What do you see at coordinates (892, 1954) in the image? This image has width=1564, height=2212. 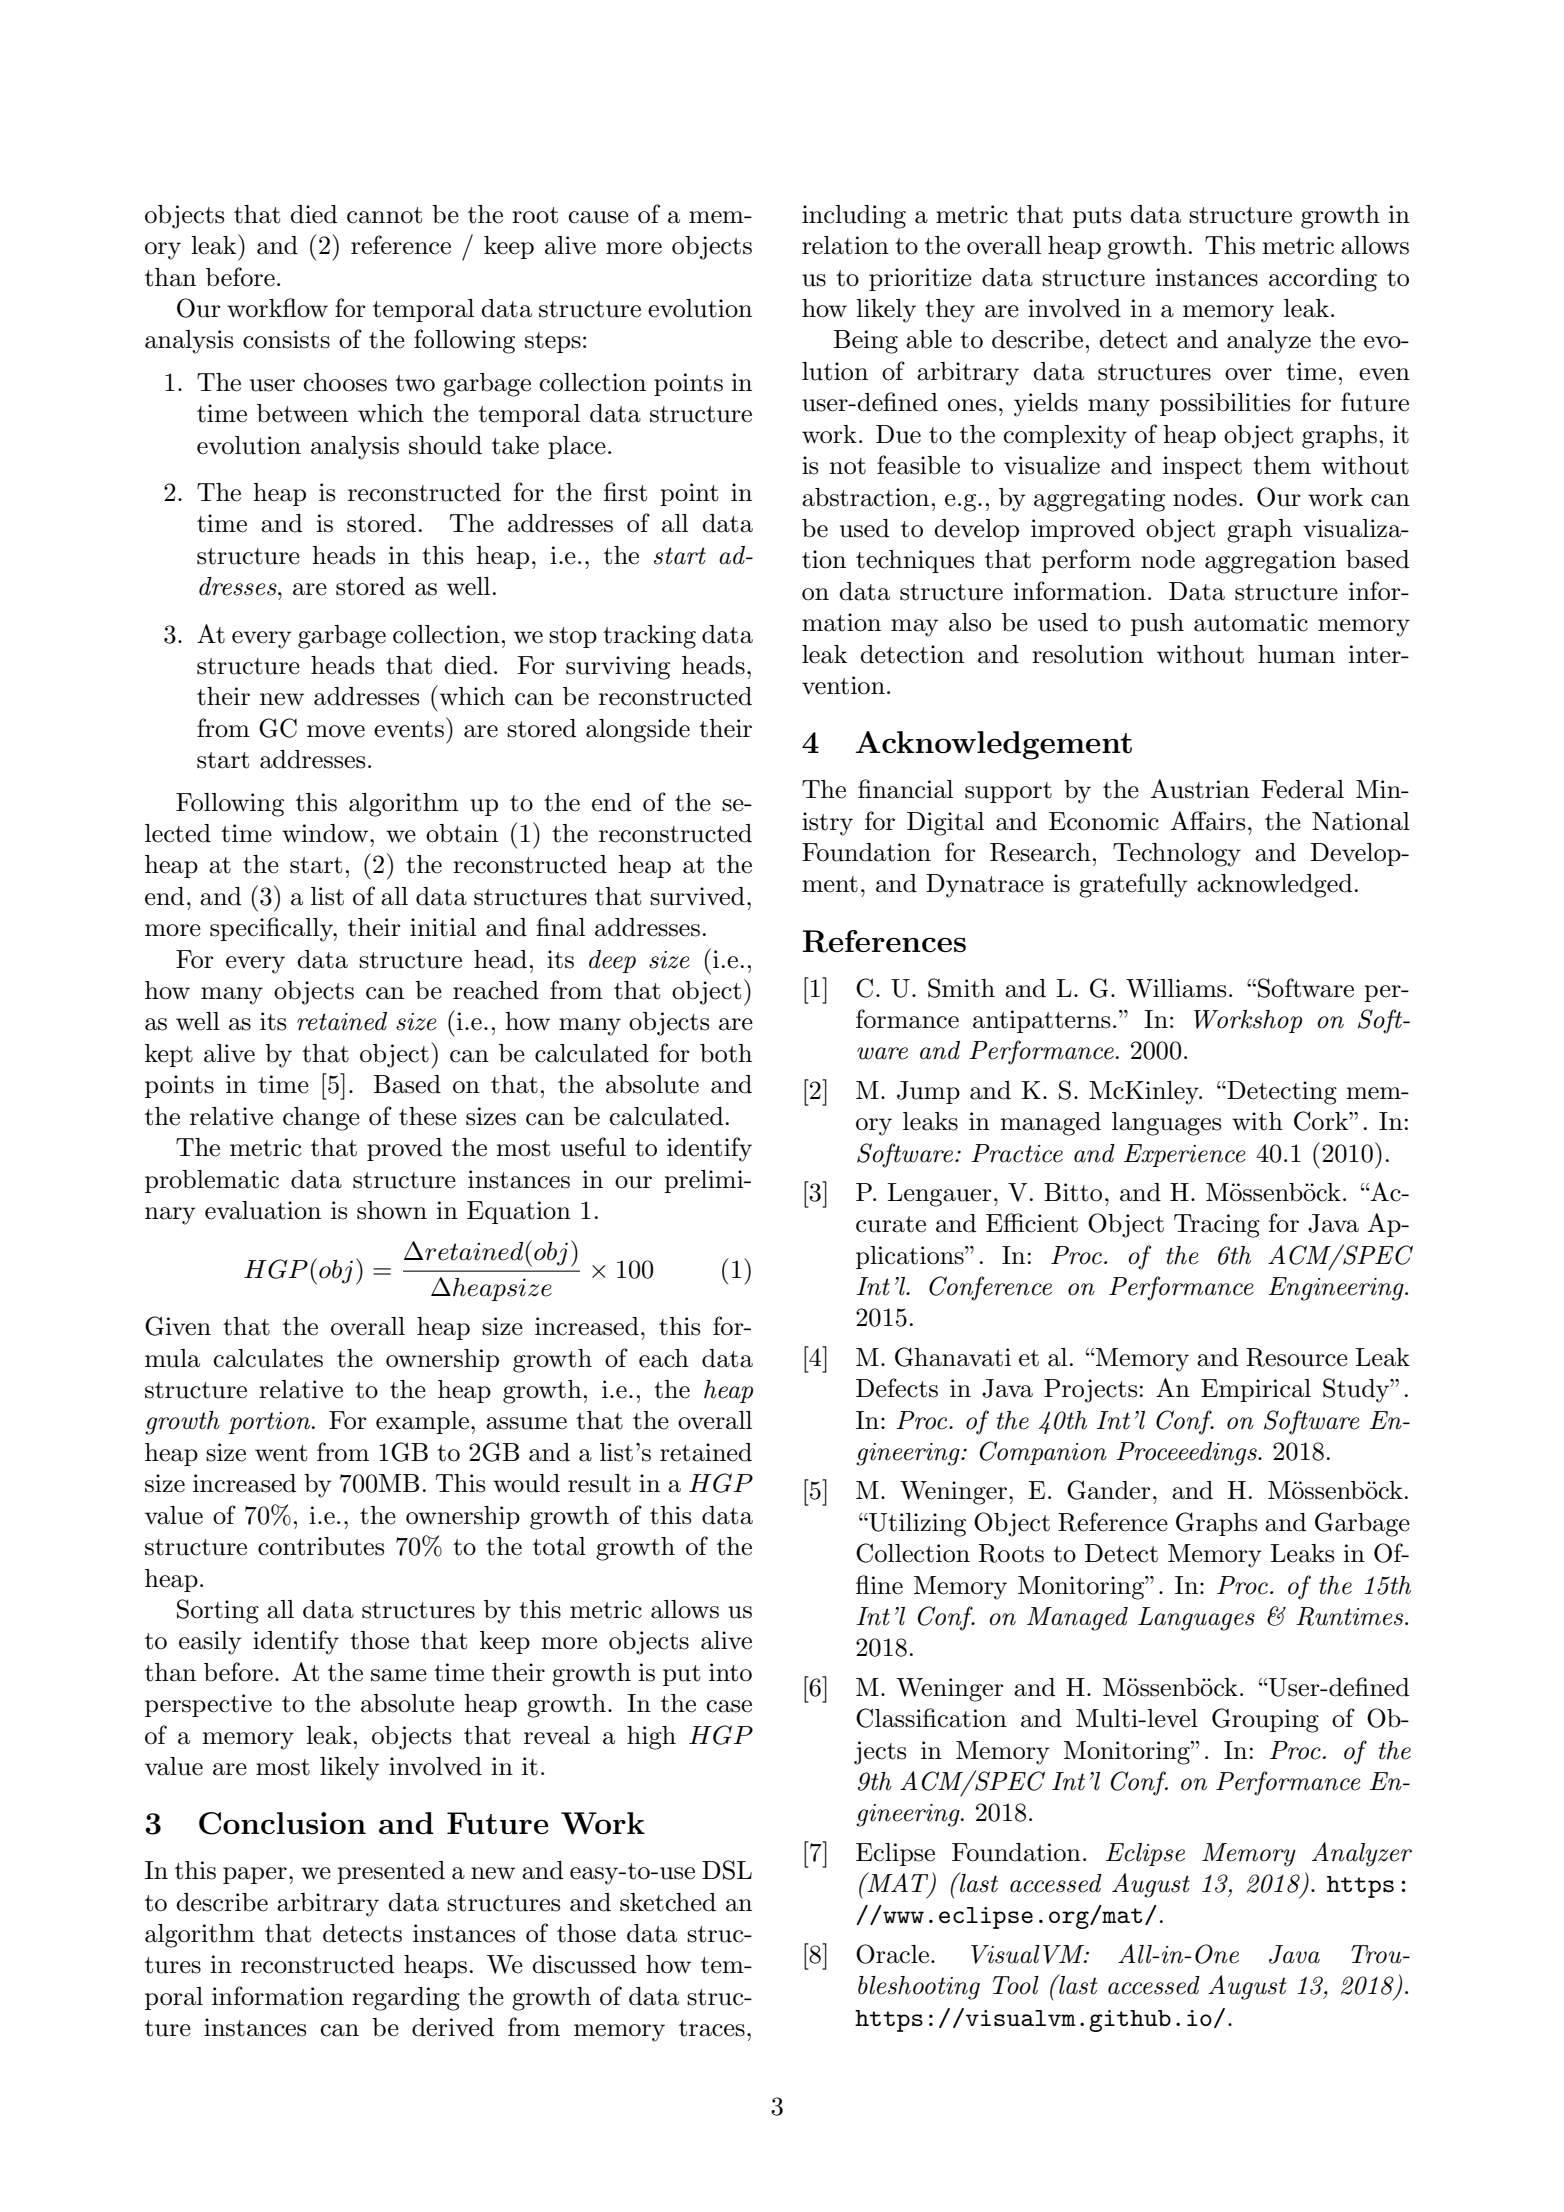 I see `Oracle` at bounding box center [892, 1954].
